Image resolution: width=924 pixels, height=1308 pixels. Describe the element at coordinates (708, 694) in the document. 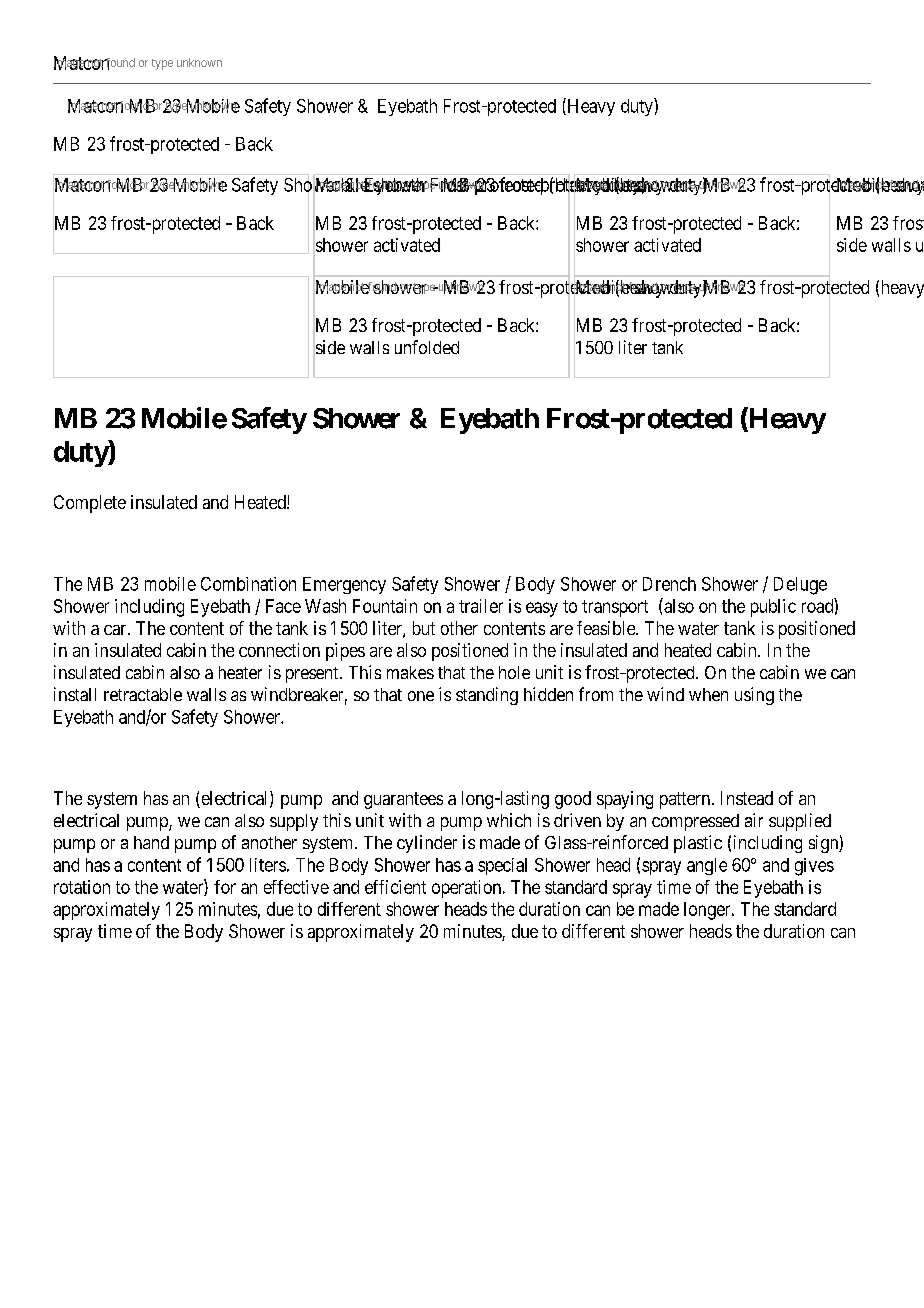

I see `when` at that location.
